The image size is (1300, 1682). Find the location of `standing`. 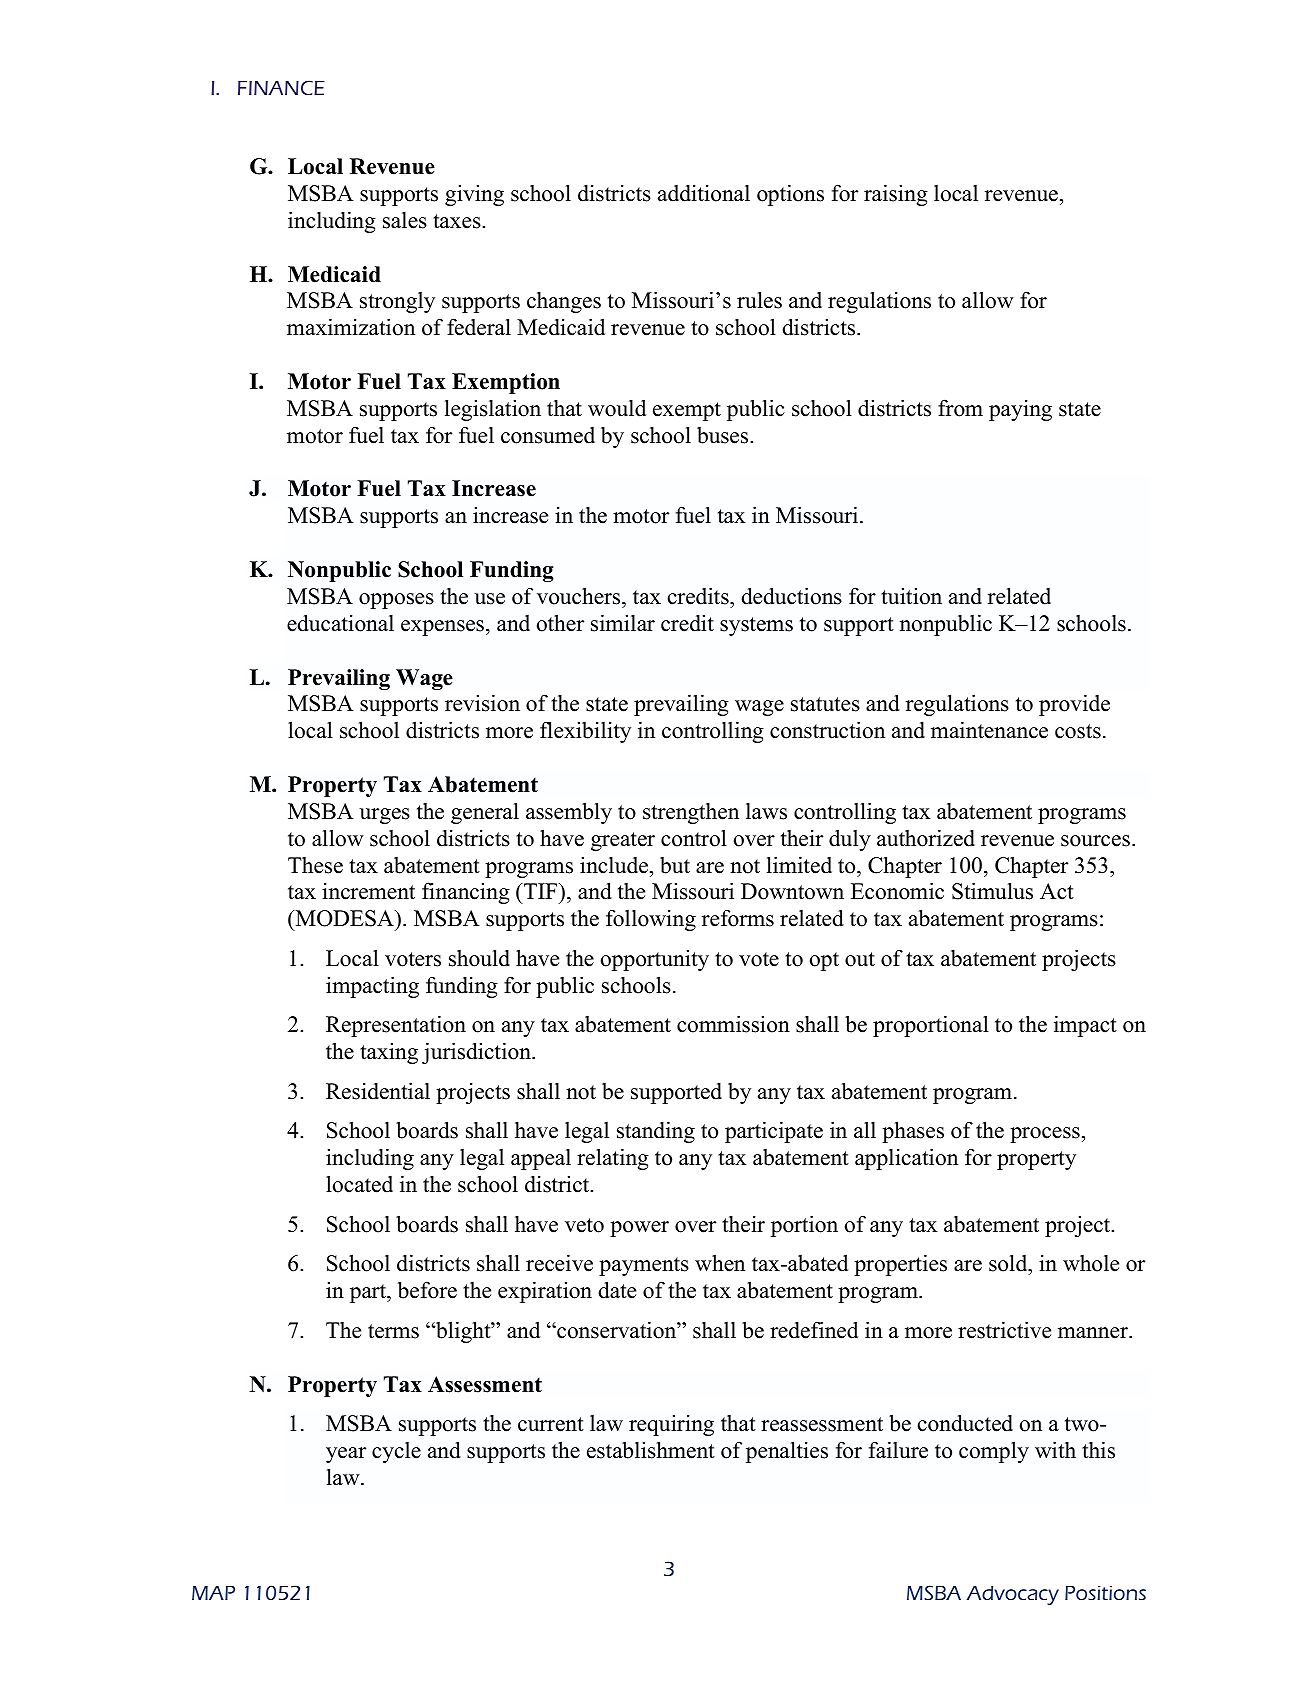

standing is located at coordinates (656, 1132).
